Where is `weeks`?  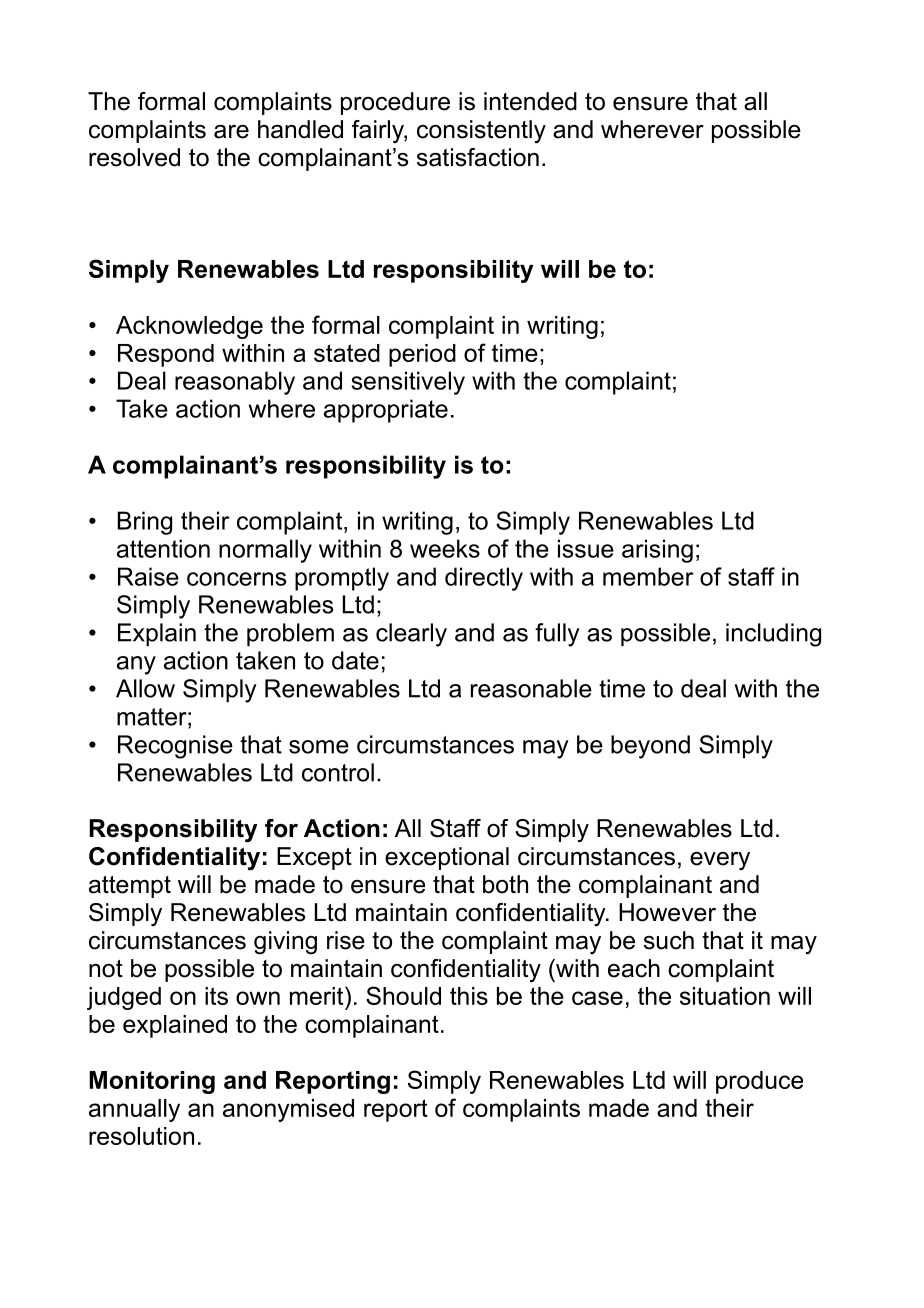 weeks is located at coordinates (445, 548).
